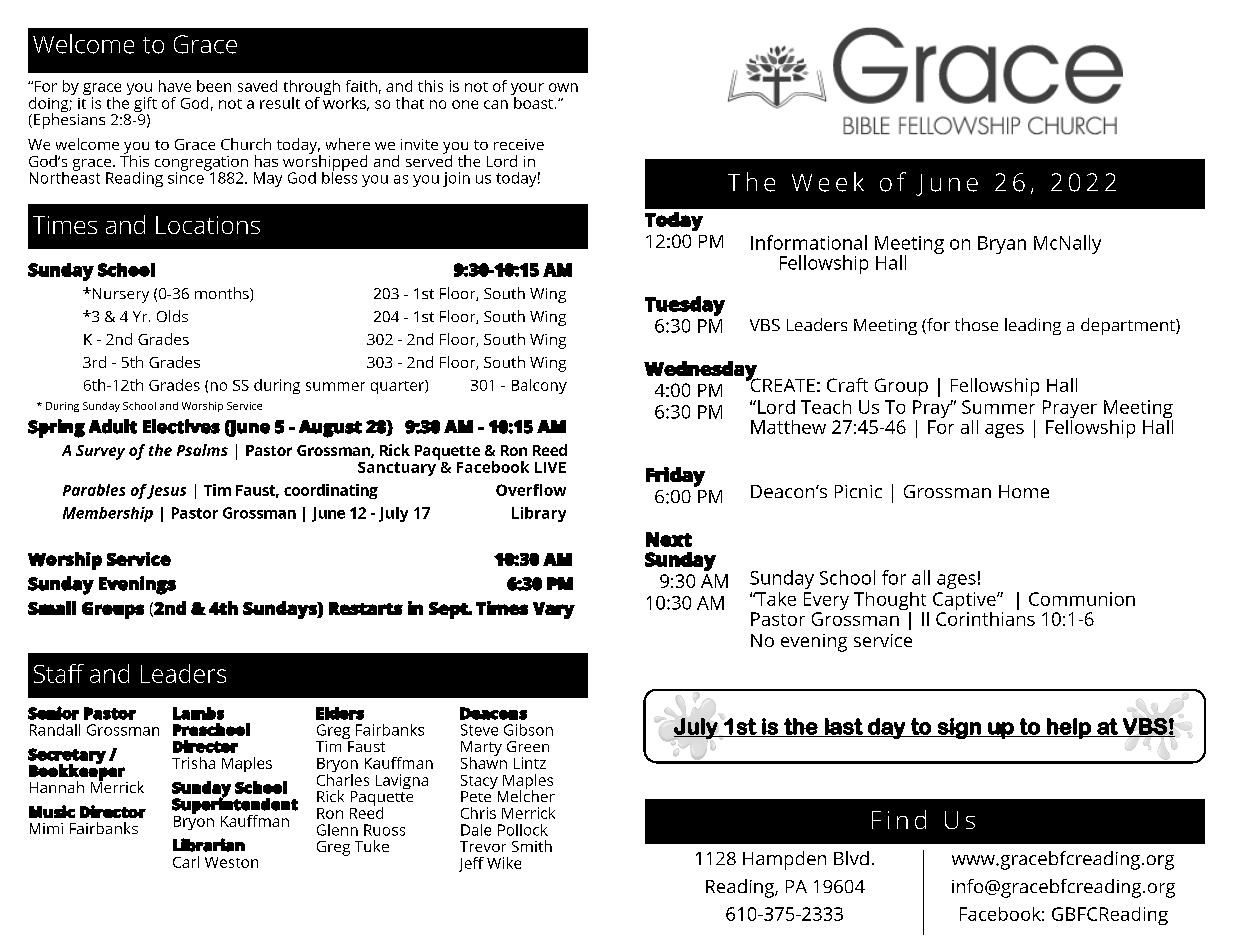 This screenshot has height=952, width=1233. What do you see at coordinates (1024, 491) in the screenshot?
I see `Home` at bounding box center [1024, 491].
